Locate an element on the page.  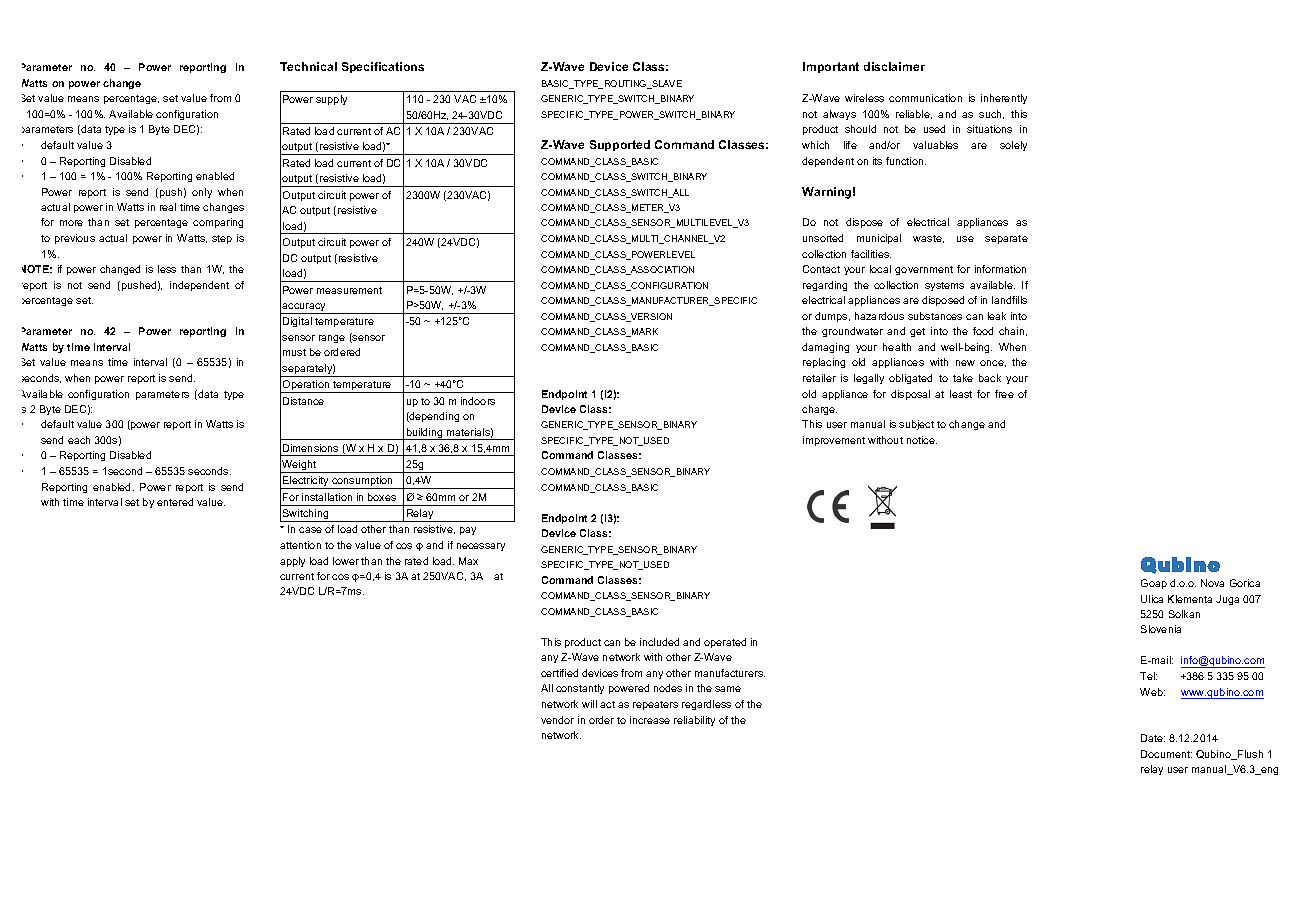
Technical is located at coordinates (308, 66).
